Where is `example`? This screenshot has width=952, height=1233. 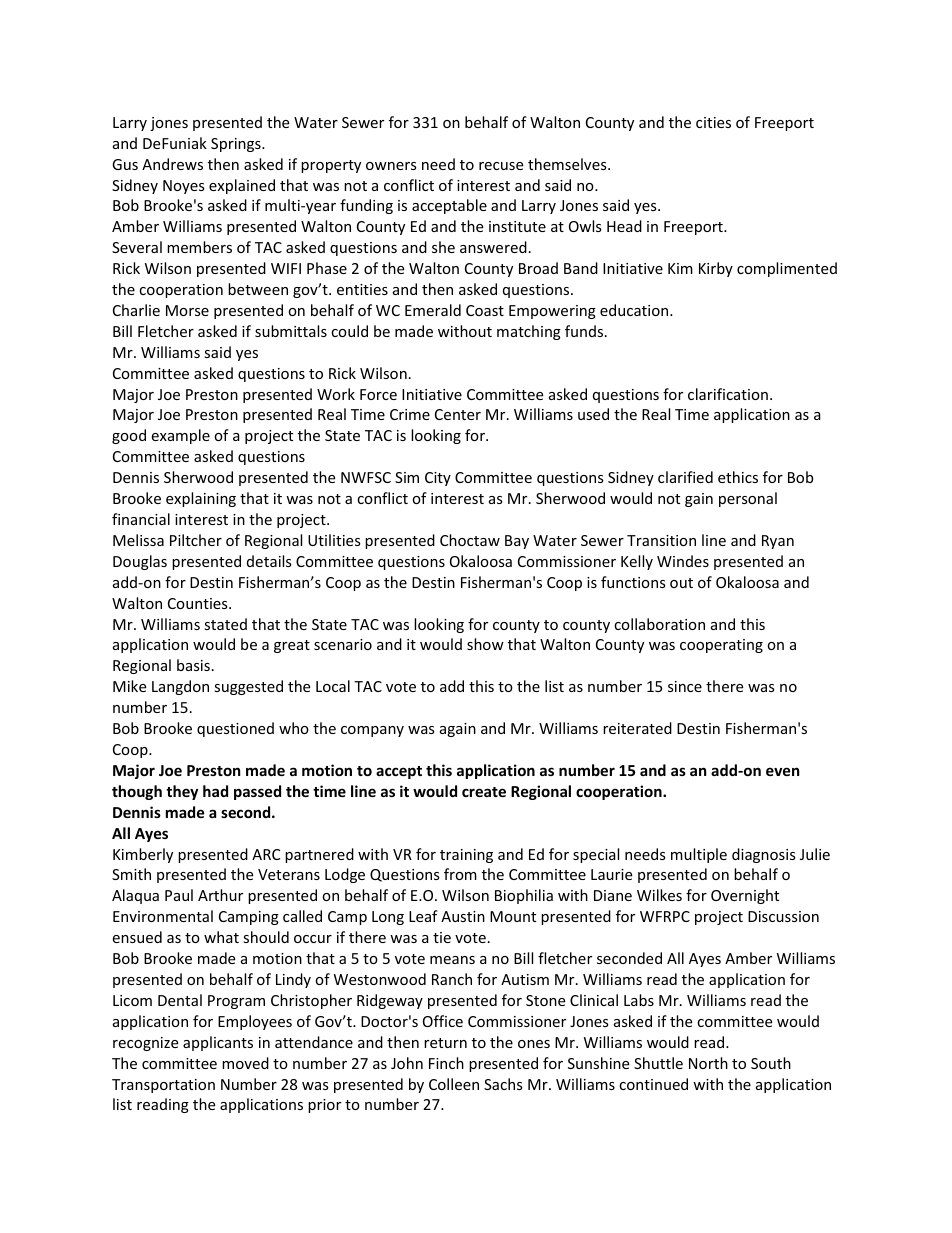
example is located at coordinates (180, 436).
